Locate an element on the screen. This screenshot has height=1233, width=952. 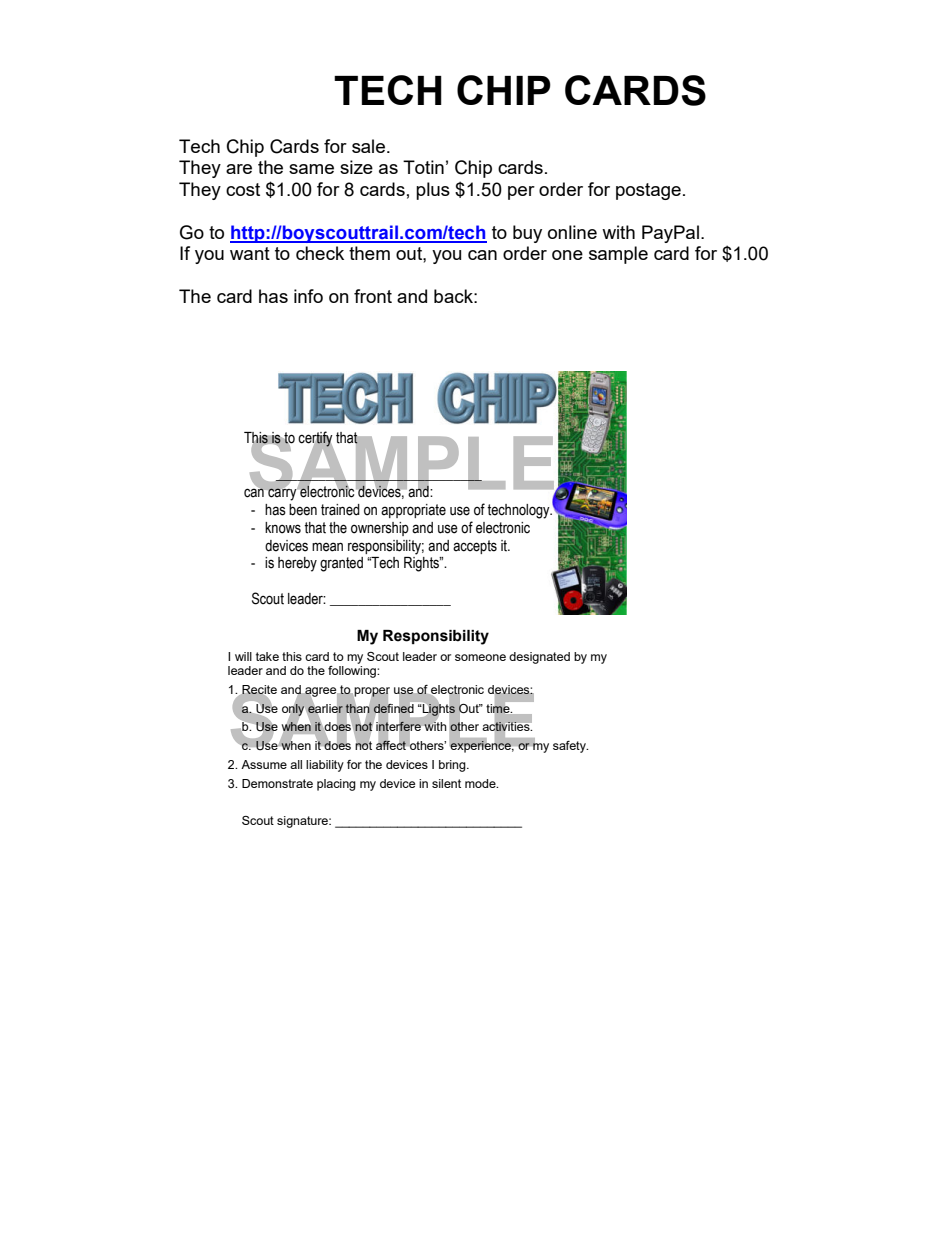
been is located at coordinates (303, 510).
